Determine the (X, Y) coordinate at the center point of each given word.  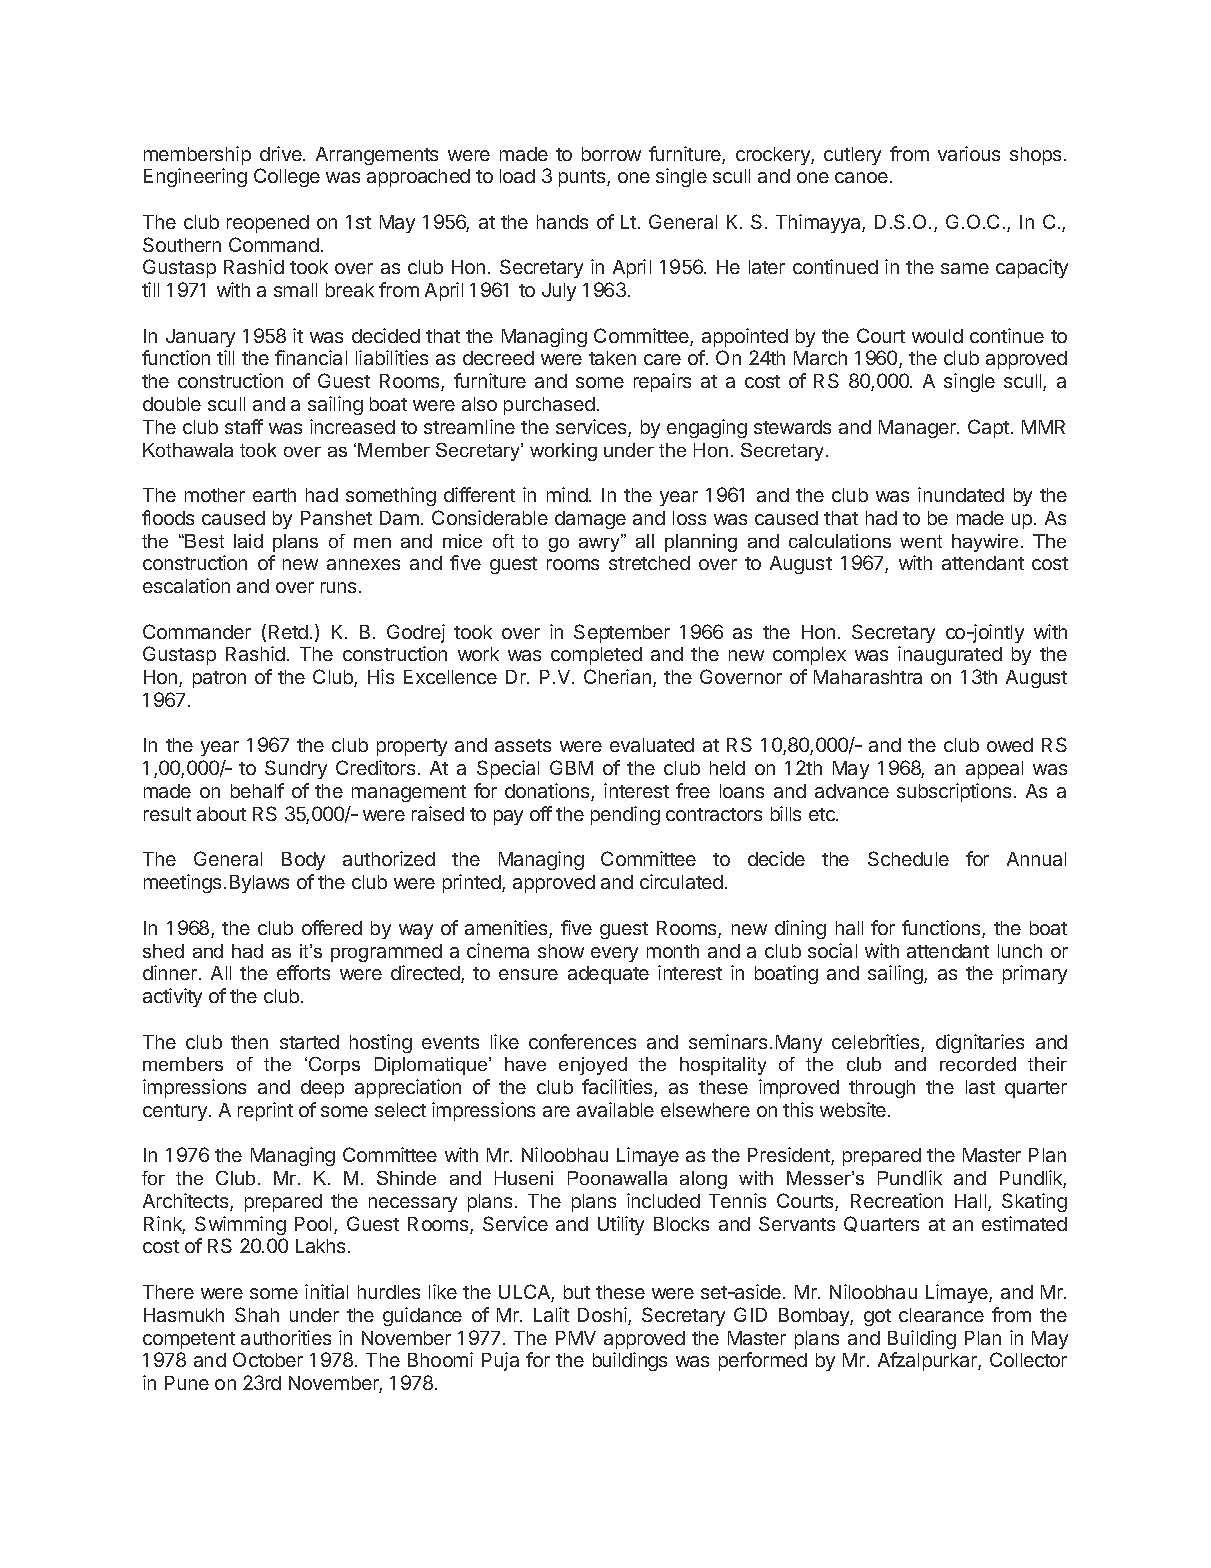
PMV (576, 1338)
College (287, 177)
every (614, 954)
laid (248, 541)
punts (583, 178)
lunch (1020, 951)
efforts (303, 972)
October (268, 1359)
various (969, 153)
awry (601, 543)
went (921, 541)
